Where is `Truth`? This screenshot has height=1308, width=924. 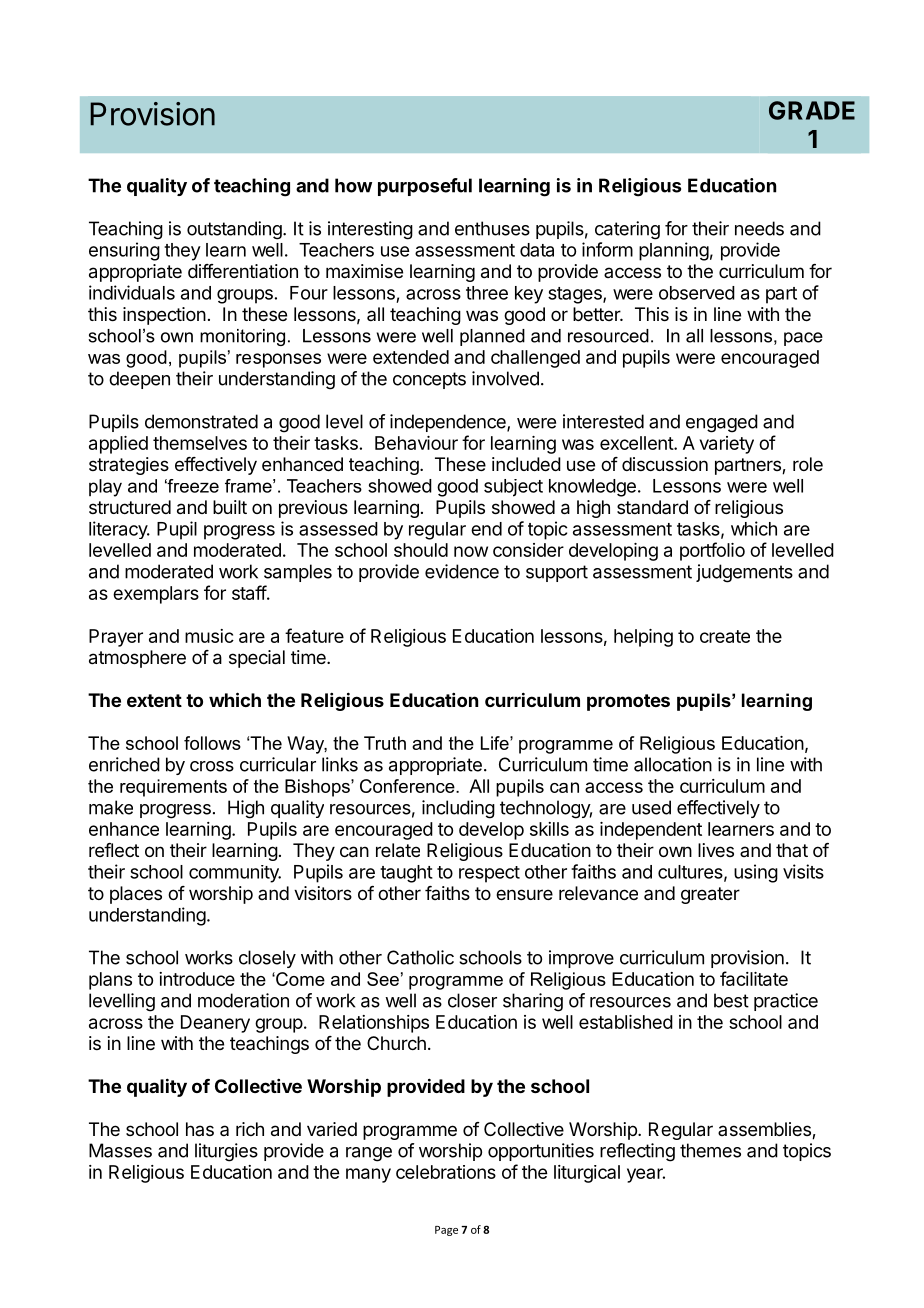 Truth is located at coordinates (385, 743).
